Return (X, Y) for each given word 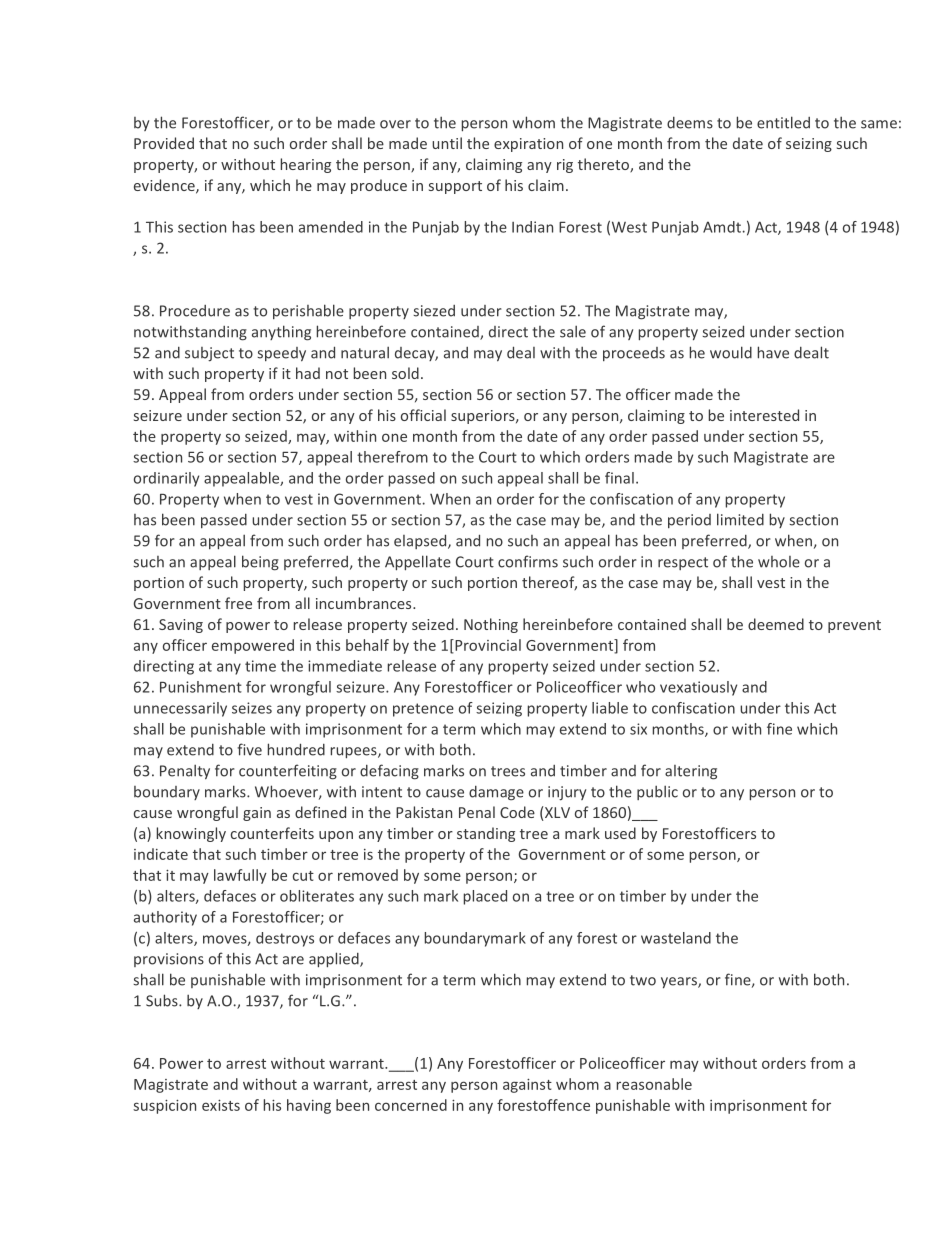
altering (691, 772)
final (619, 478)
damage (496, 793)
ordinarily (166, 479)
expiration (528, 145)
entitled (783, 122)
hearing (306, 165)
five (249, 749)
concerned (411, 1105)
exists (221, 1105)
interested (764, 415)
